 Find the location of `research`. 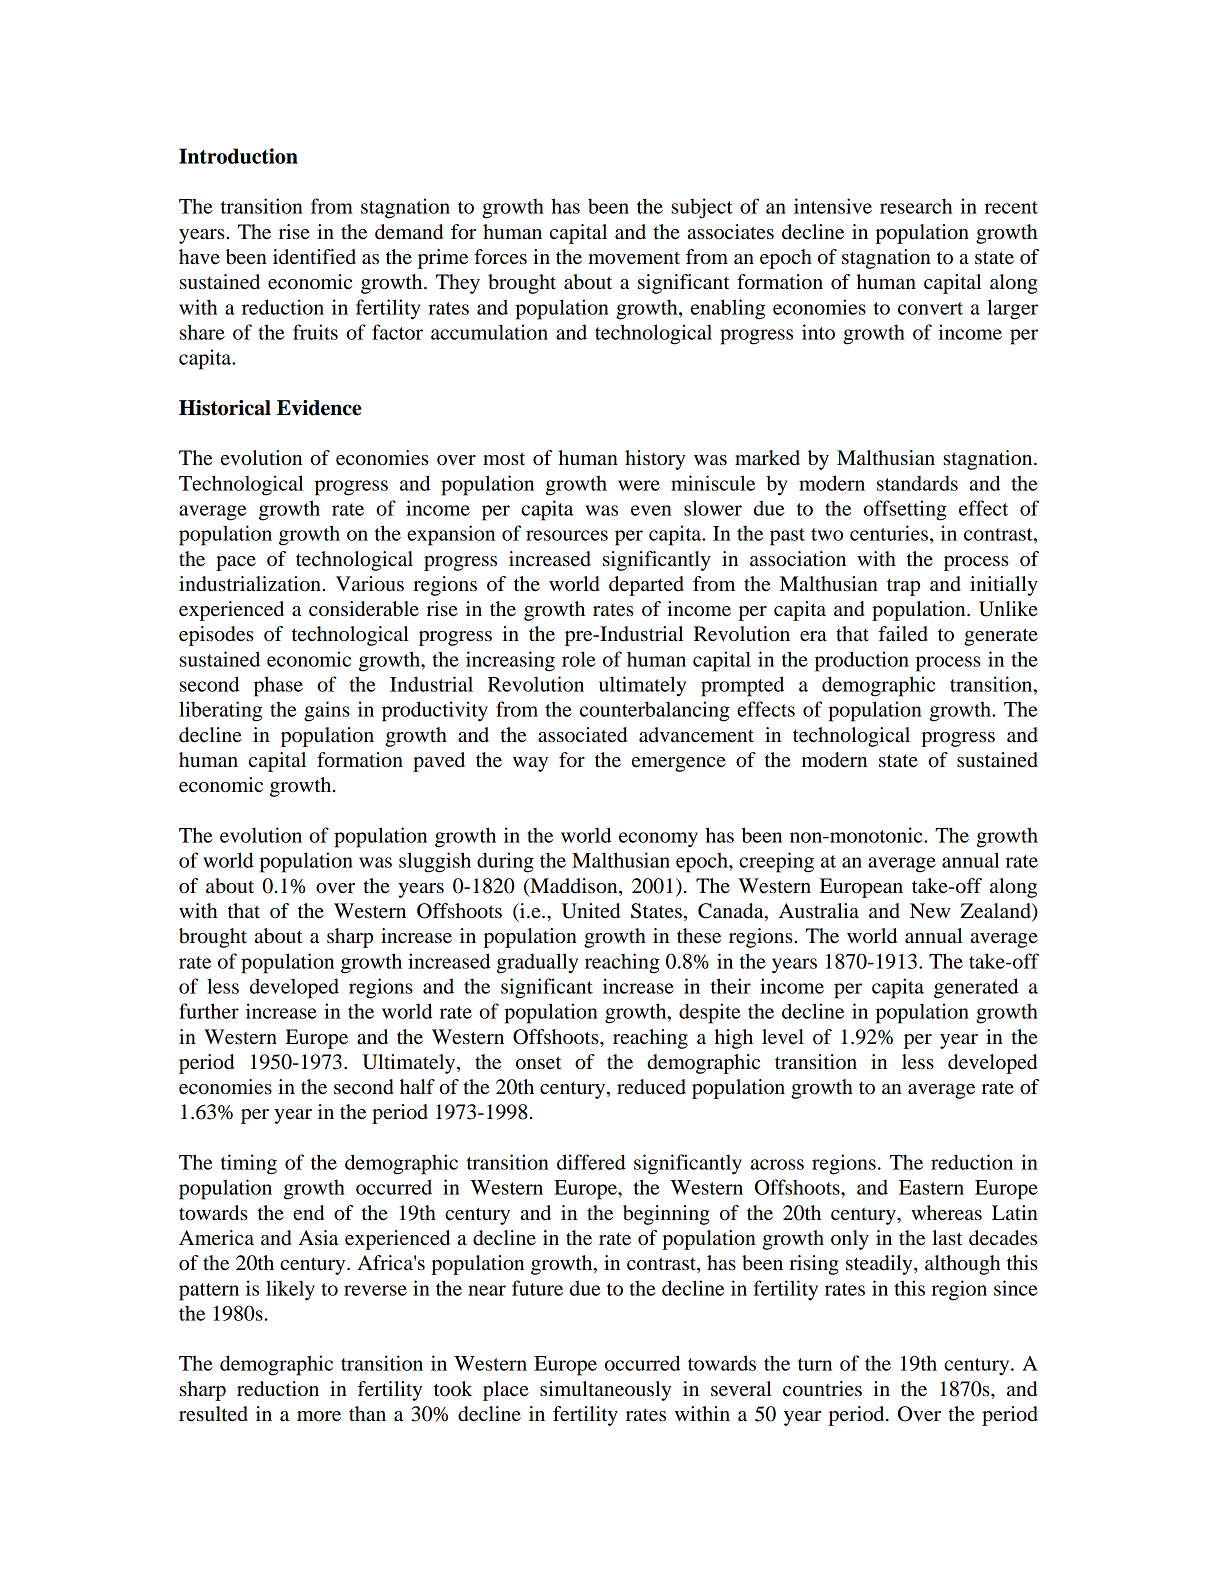

research is located at coordinates (916, 206).
